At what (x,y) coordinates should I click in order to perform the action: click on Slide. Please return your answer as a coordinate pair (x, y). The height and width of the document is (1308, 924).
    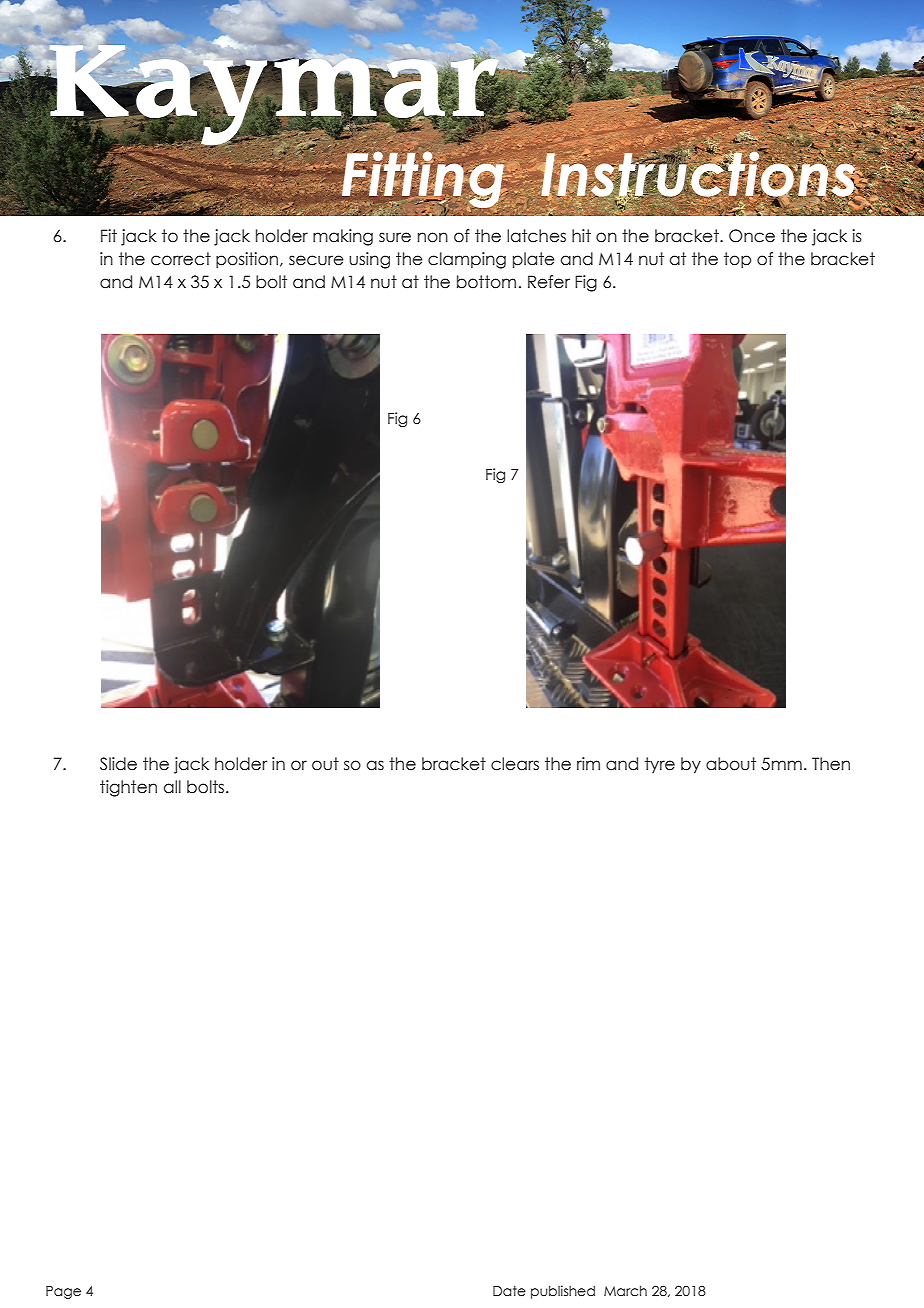
    Looking at the image, I should click on (118, 764).
